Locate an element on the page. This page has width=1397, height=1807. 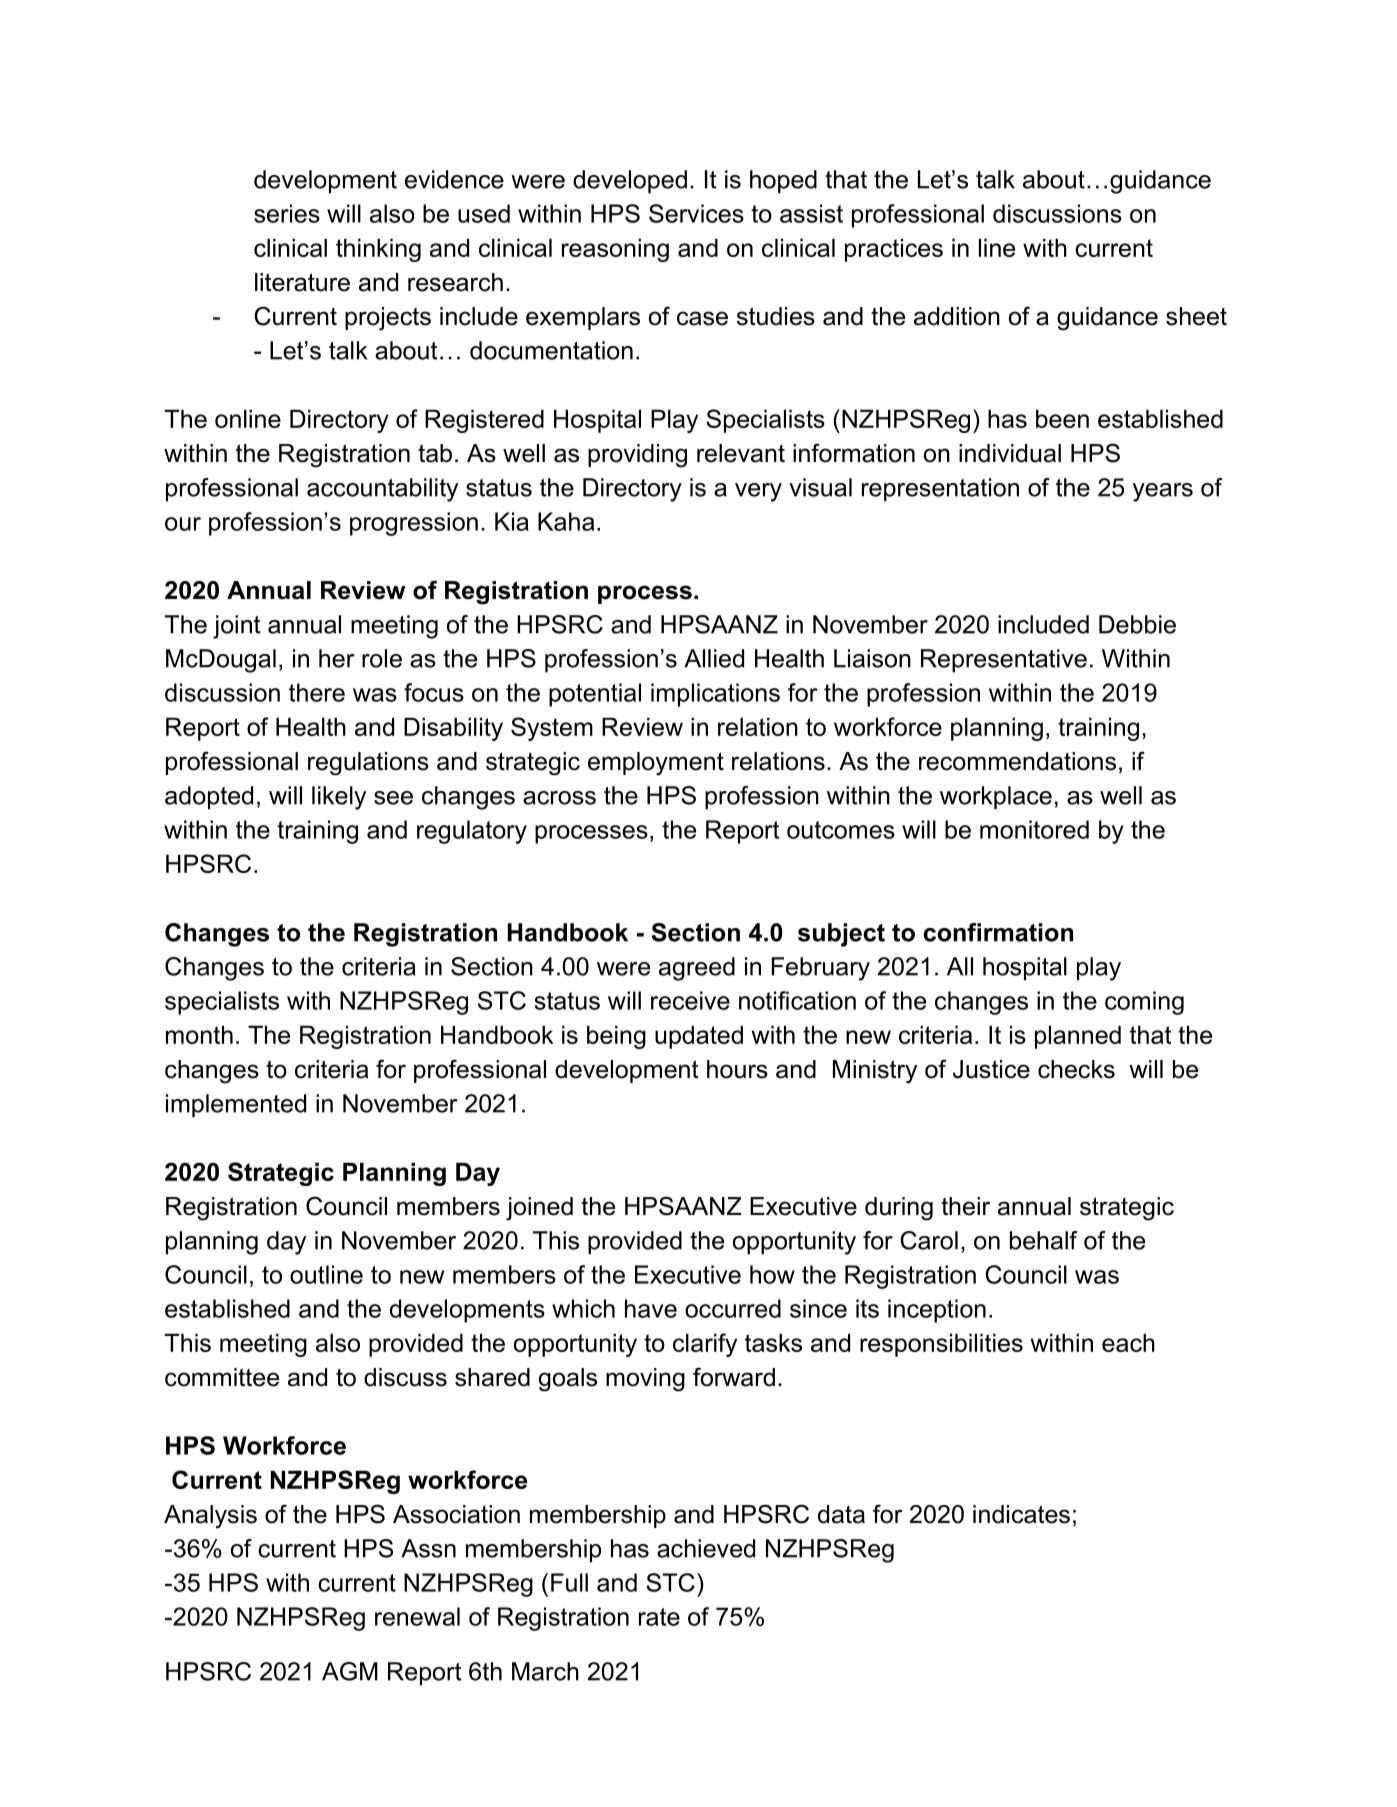
likely is located at coordinates (339, 798).
